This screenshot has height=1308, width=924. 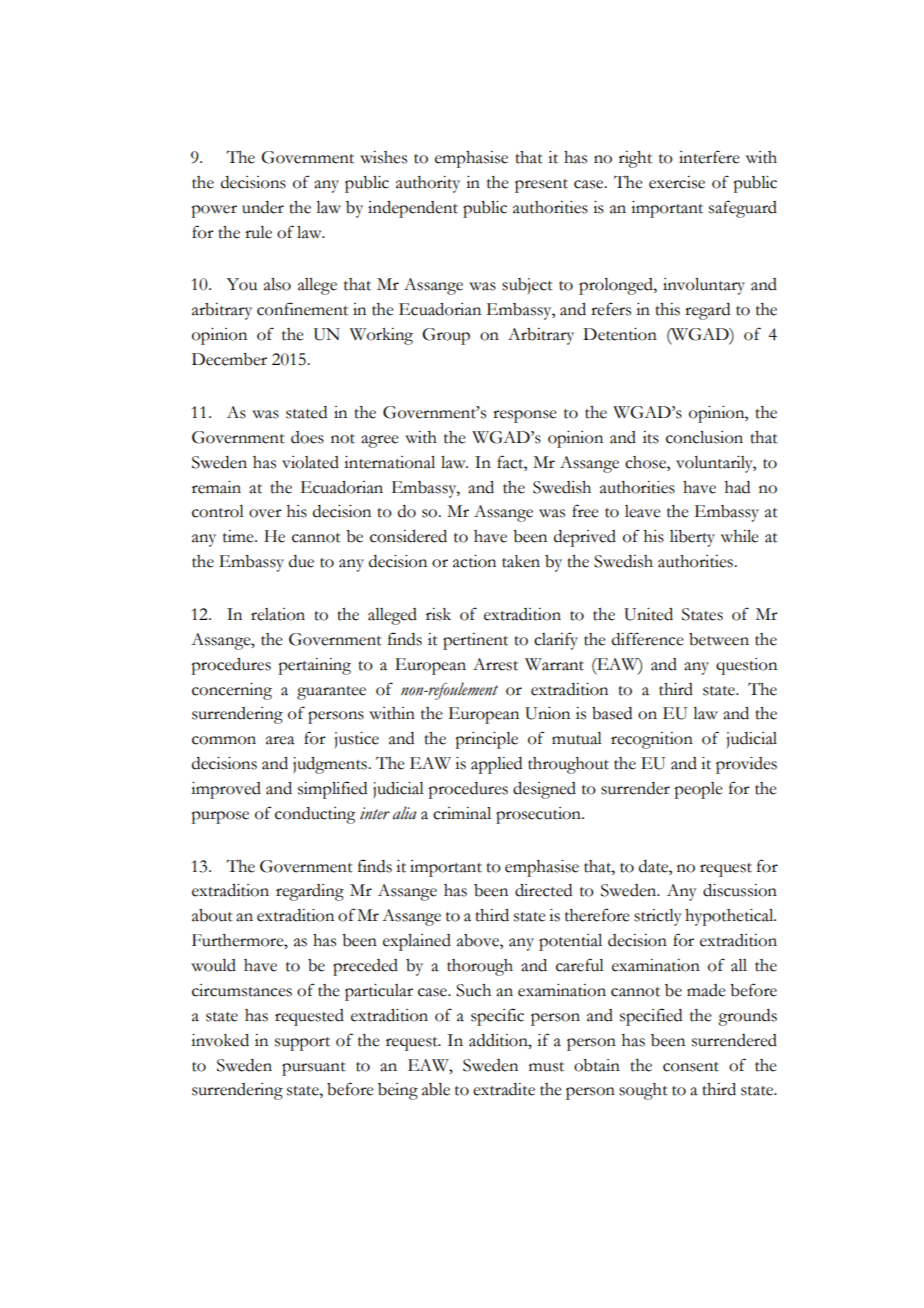 What do you see at coordinates (648, 614) in the screenshot?
I see `United` at bounding box center [648, 614].
